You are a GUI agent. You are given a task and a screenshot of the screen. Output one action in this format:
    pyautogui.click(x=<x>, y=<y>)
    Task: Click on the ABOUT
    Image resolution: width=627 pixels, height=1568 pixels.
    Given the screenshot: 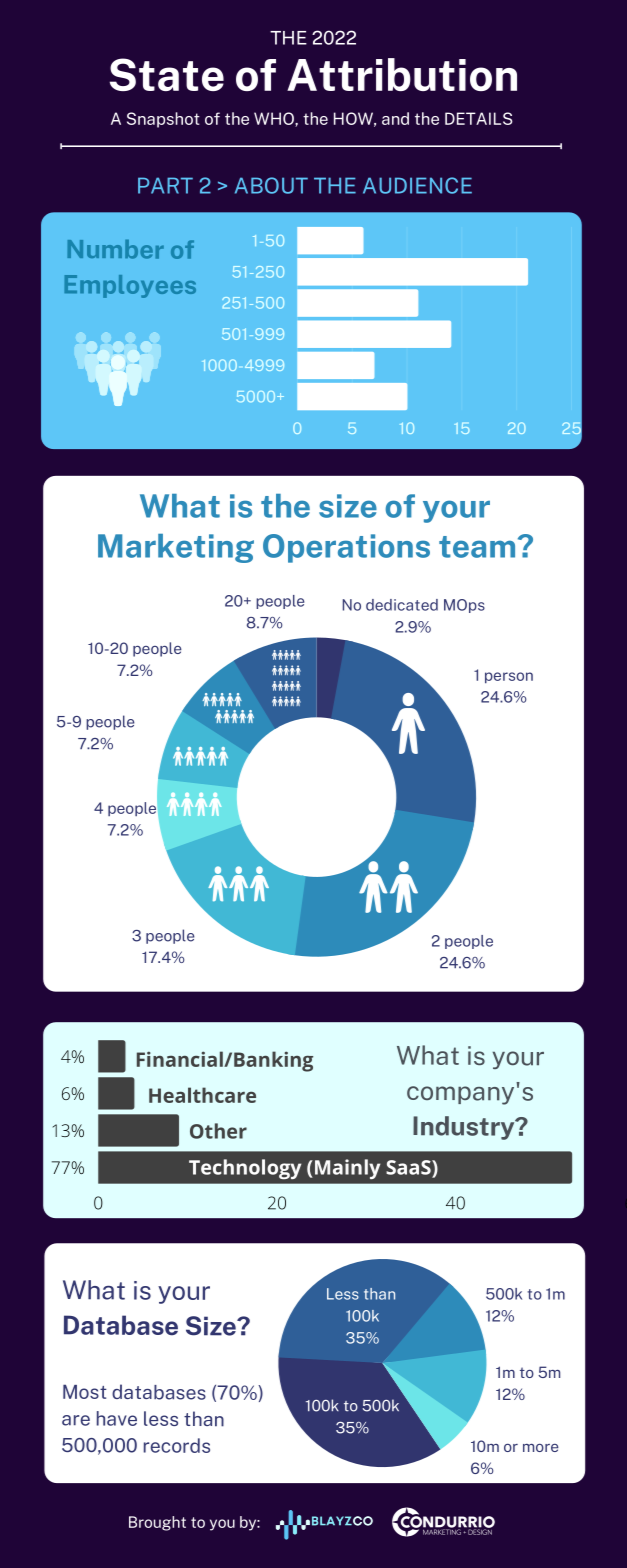 What is the action you would take?
    pyautogui.click(x=271, y=185)
